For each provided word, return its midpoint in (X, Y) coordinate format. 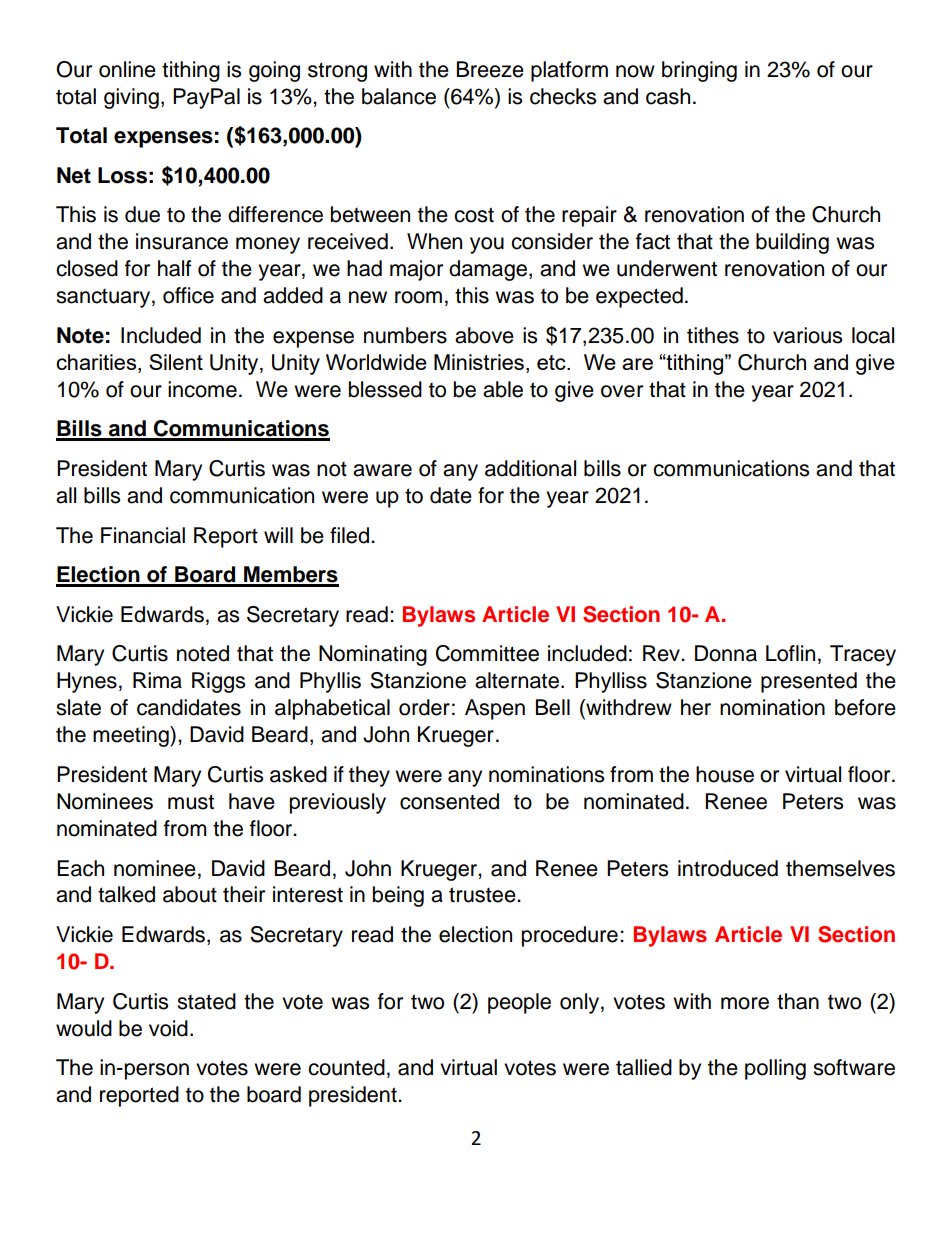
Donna (726, 653)
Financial (143, 535)
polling (775, 1069)
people (519, 1003)
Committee (487, 653)
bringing (699, 71)
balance (399, 96)
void (168, 1028)
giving (131, 98)
